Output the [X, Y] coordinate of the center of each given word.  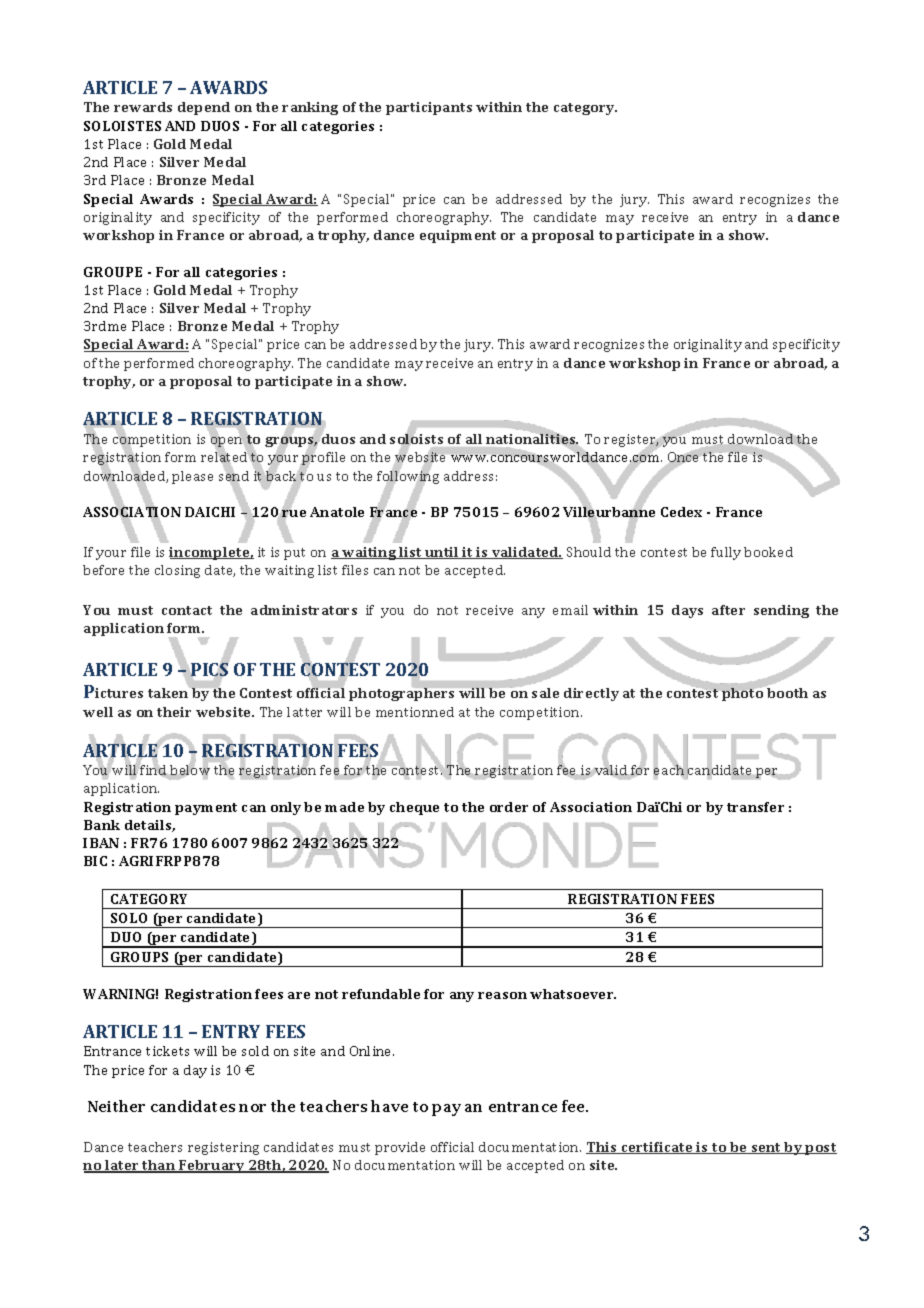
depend [204, 108]
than [159, 1166]
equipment [458, 236]
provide [400, 1148]
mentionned [415, 712]
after [728, 610]
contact [187, 610]
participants [429, 108]
